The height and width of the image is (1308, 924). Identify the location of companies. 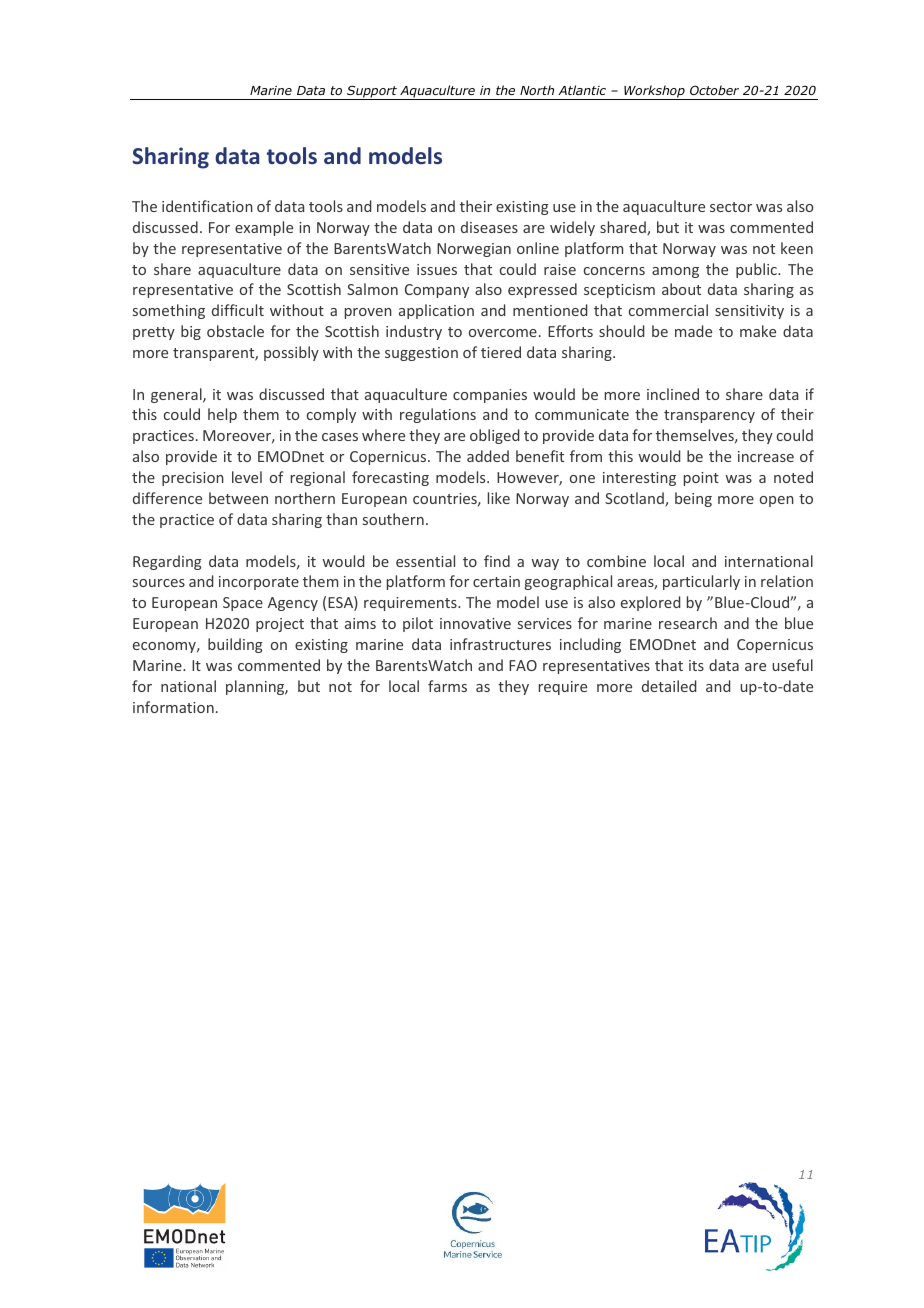
(490, 396).
